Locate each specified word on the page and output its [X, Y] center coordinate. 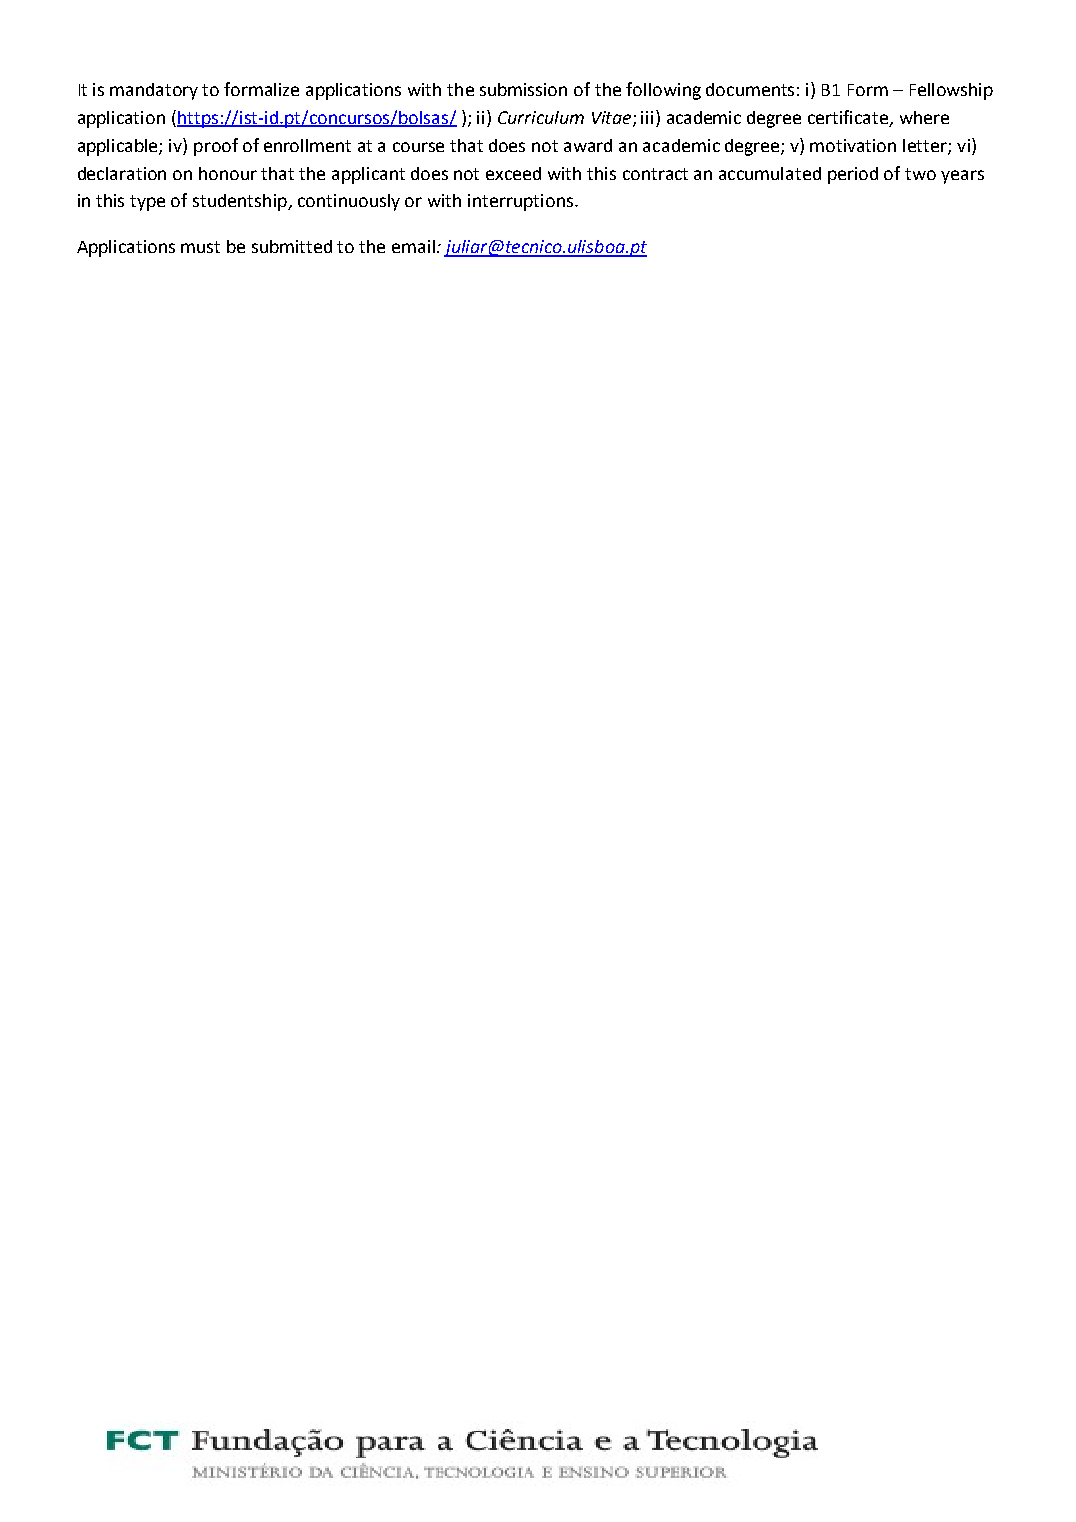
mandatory [154, 91]
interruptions [522, 202]
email [413, 246]
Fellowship [951, 91]
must [200, 247]
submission [523, 89]
